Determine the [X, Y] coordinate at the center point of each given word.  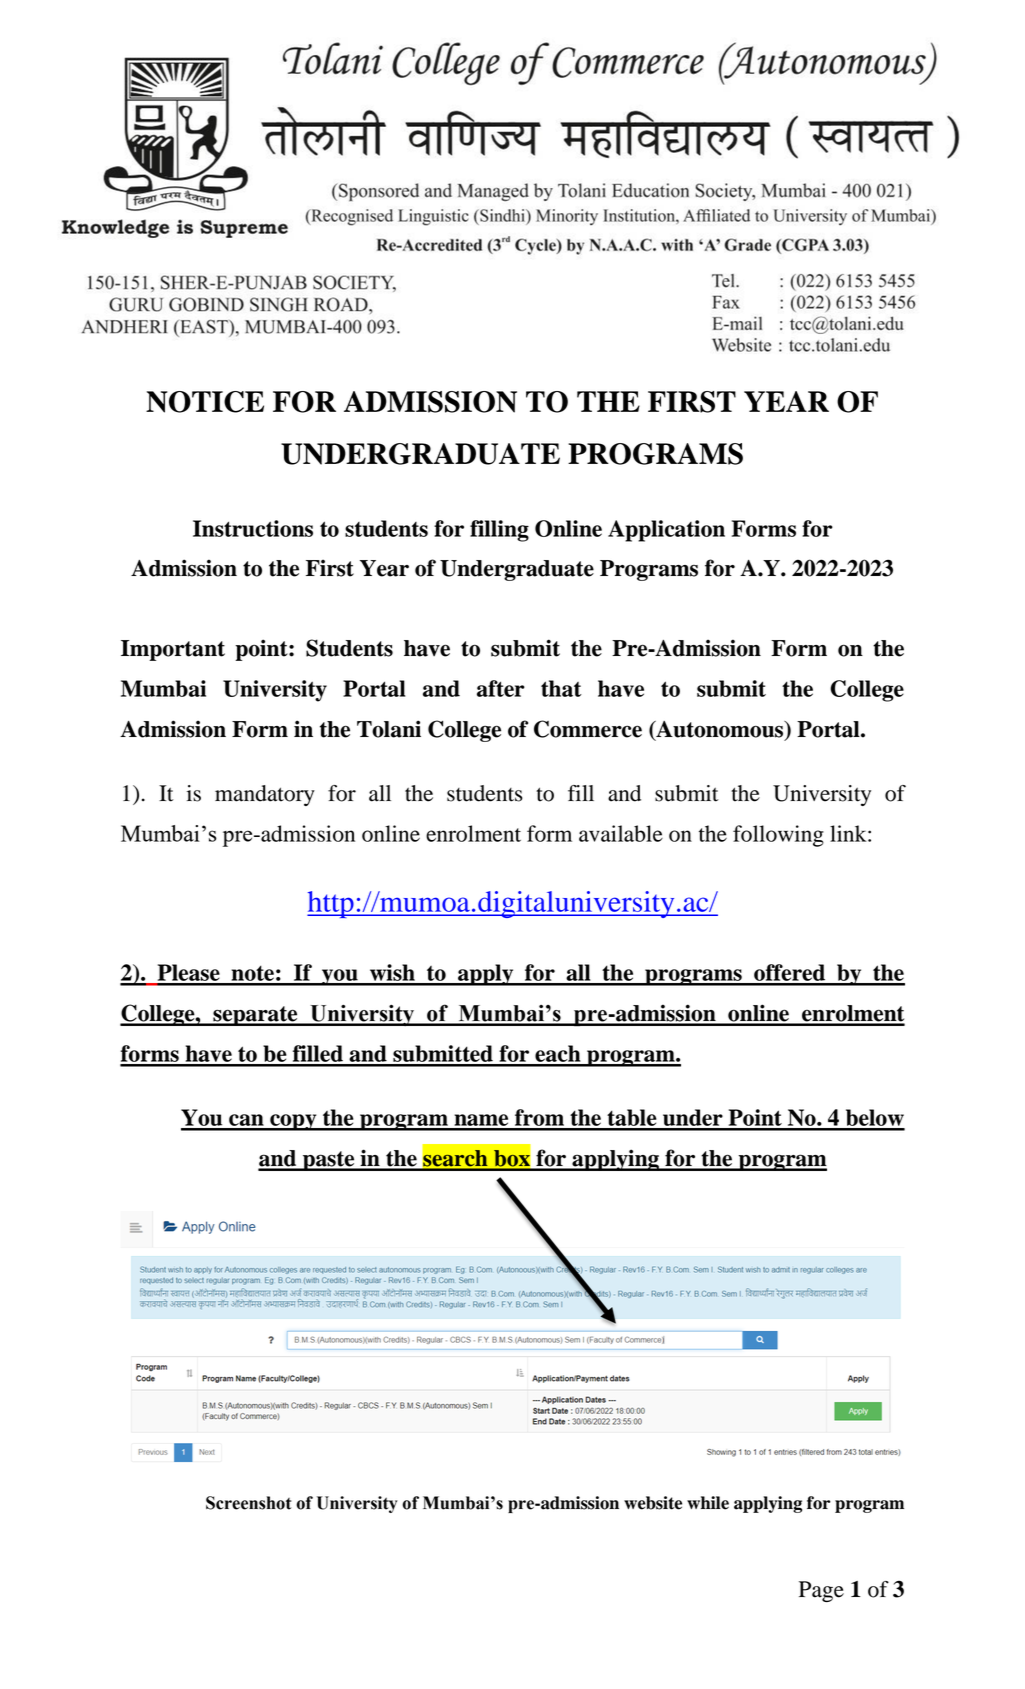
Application [666, 531]
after [501, 688]
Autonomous [720, 730]
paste [328, 1161]
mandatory [265, 795]
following [778, 836]
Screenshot [248, 1503]
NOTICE [205, 402]
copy [293, 1122]
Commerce [588, 729]
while [708, 1503]
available [621, 833]
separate [255, 1016]
